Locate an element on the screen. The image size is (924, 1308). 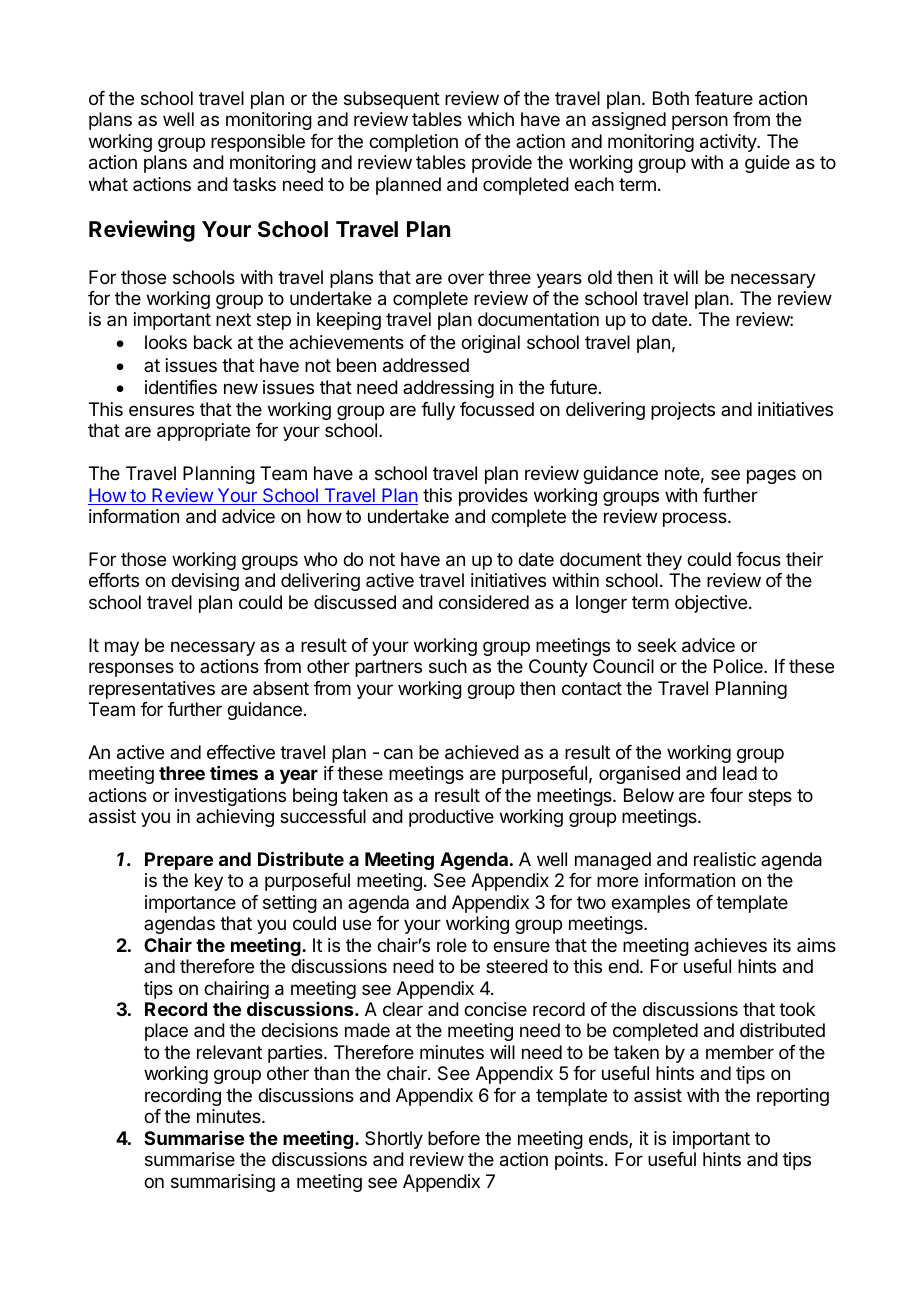
summarising is located at coordinates (223, 1183).
